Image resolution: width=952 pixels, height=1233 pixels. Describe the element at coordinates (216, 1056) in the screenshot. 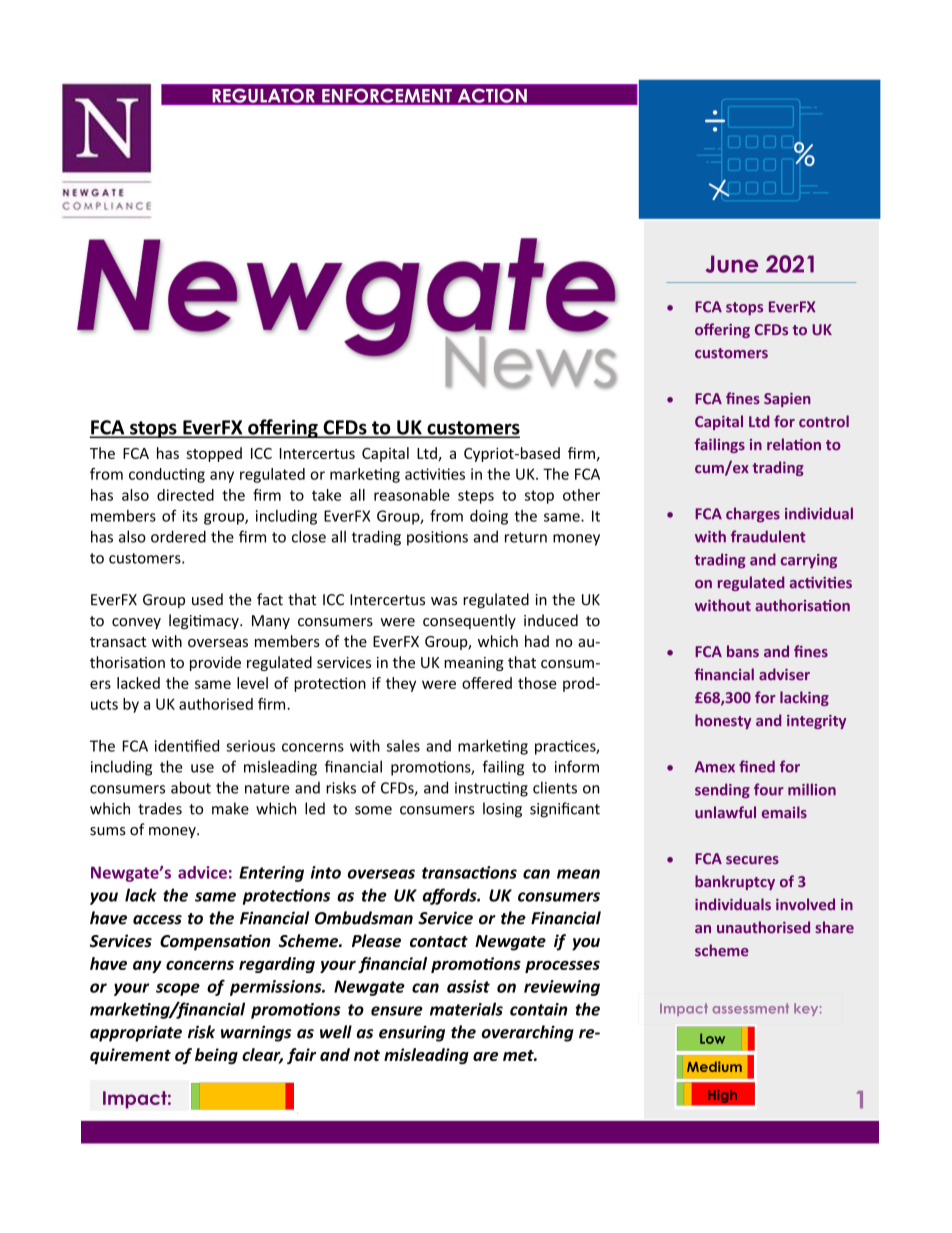

I see `being` at that location.
